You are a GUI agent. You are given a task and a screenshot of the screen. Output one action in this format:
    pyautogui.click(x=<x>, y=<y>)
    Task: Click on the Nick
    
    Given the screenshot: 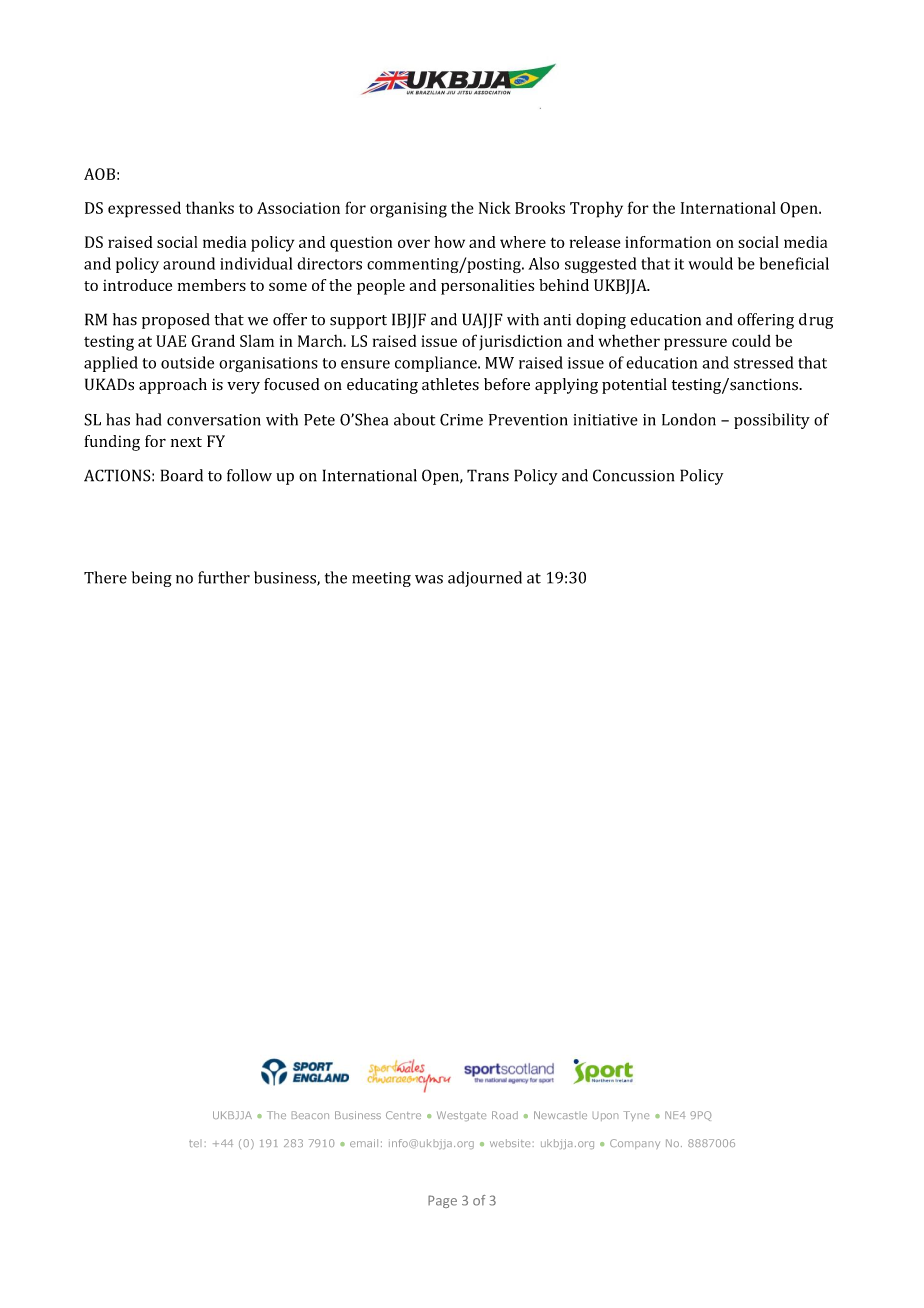 What is the action you would take?
    pyautogui.click(x=495, y=207)
